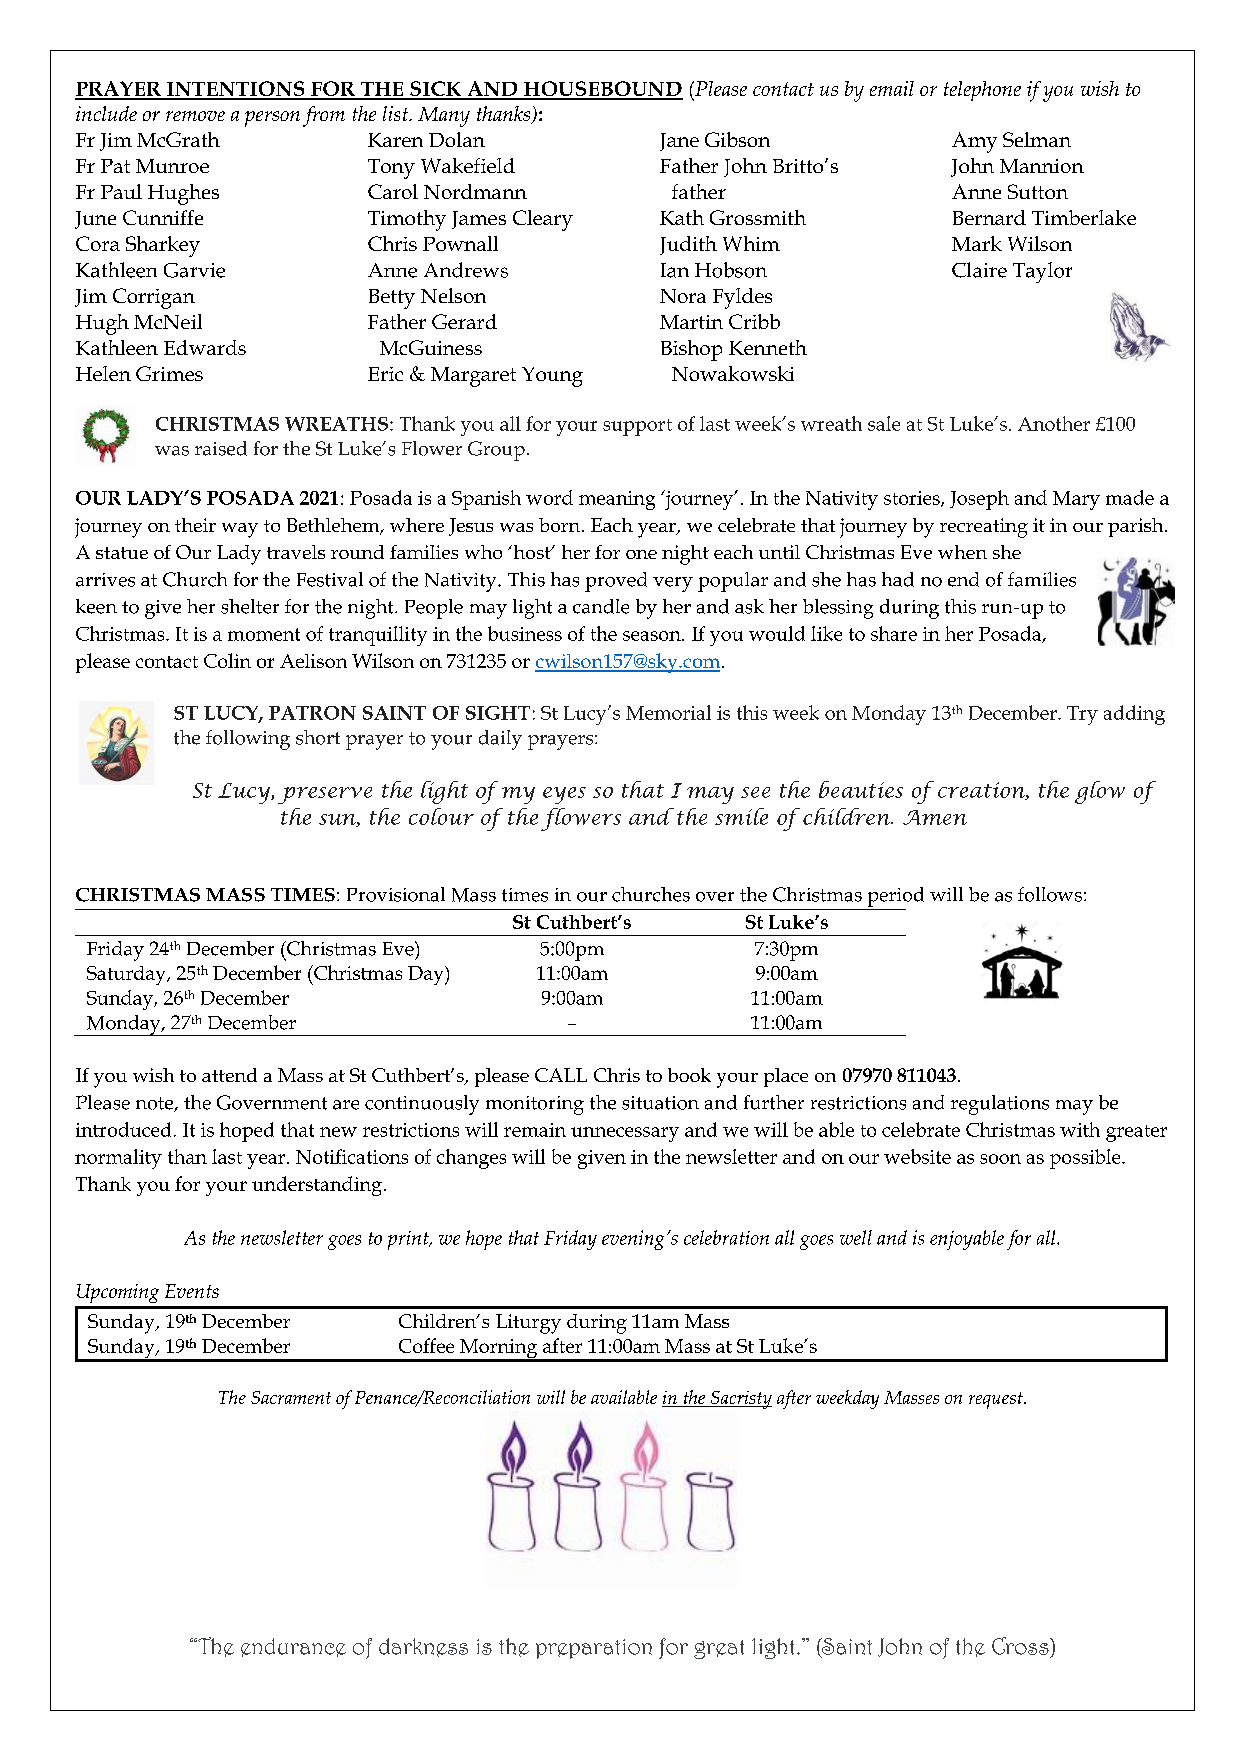 This screenshot has width=1245, height=1761. Describe the element at coordinates (293, 1647) in the screenshot. I see `endurance` at that location.
